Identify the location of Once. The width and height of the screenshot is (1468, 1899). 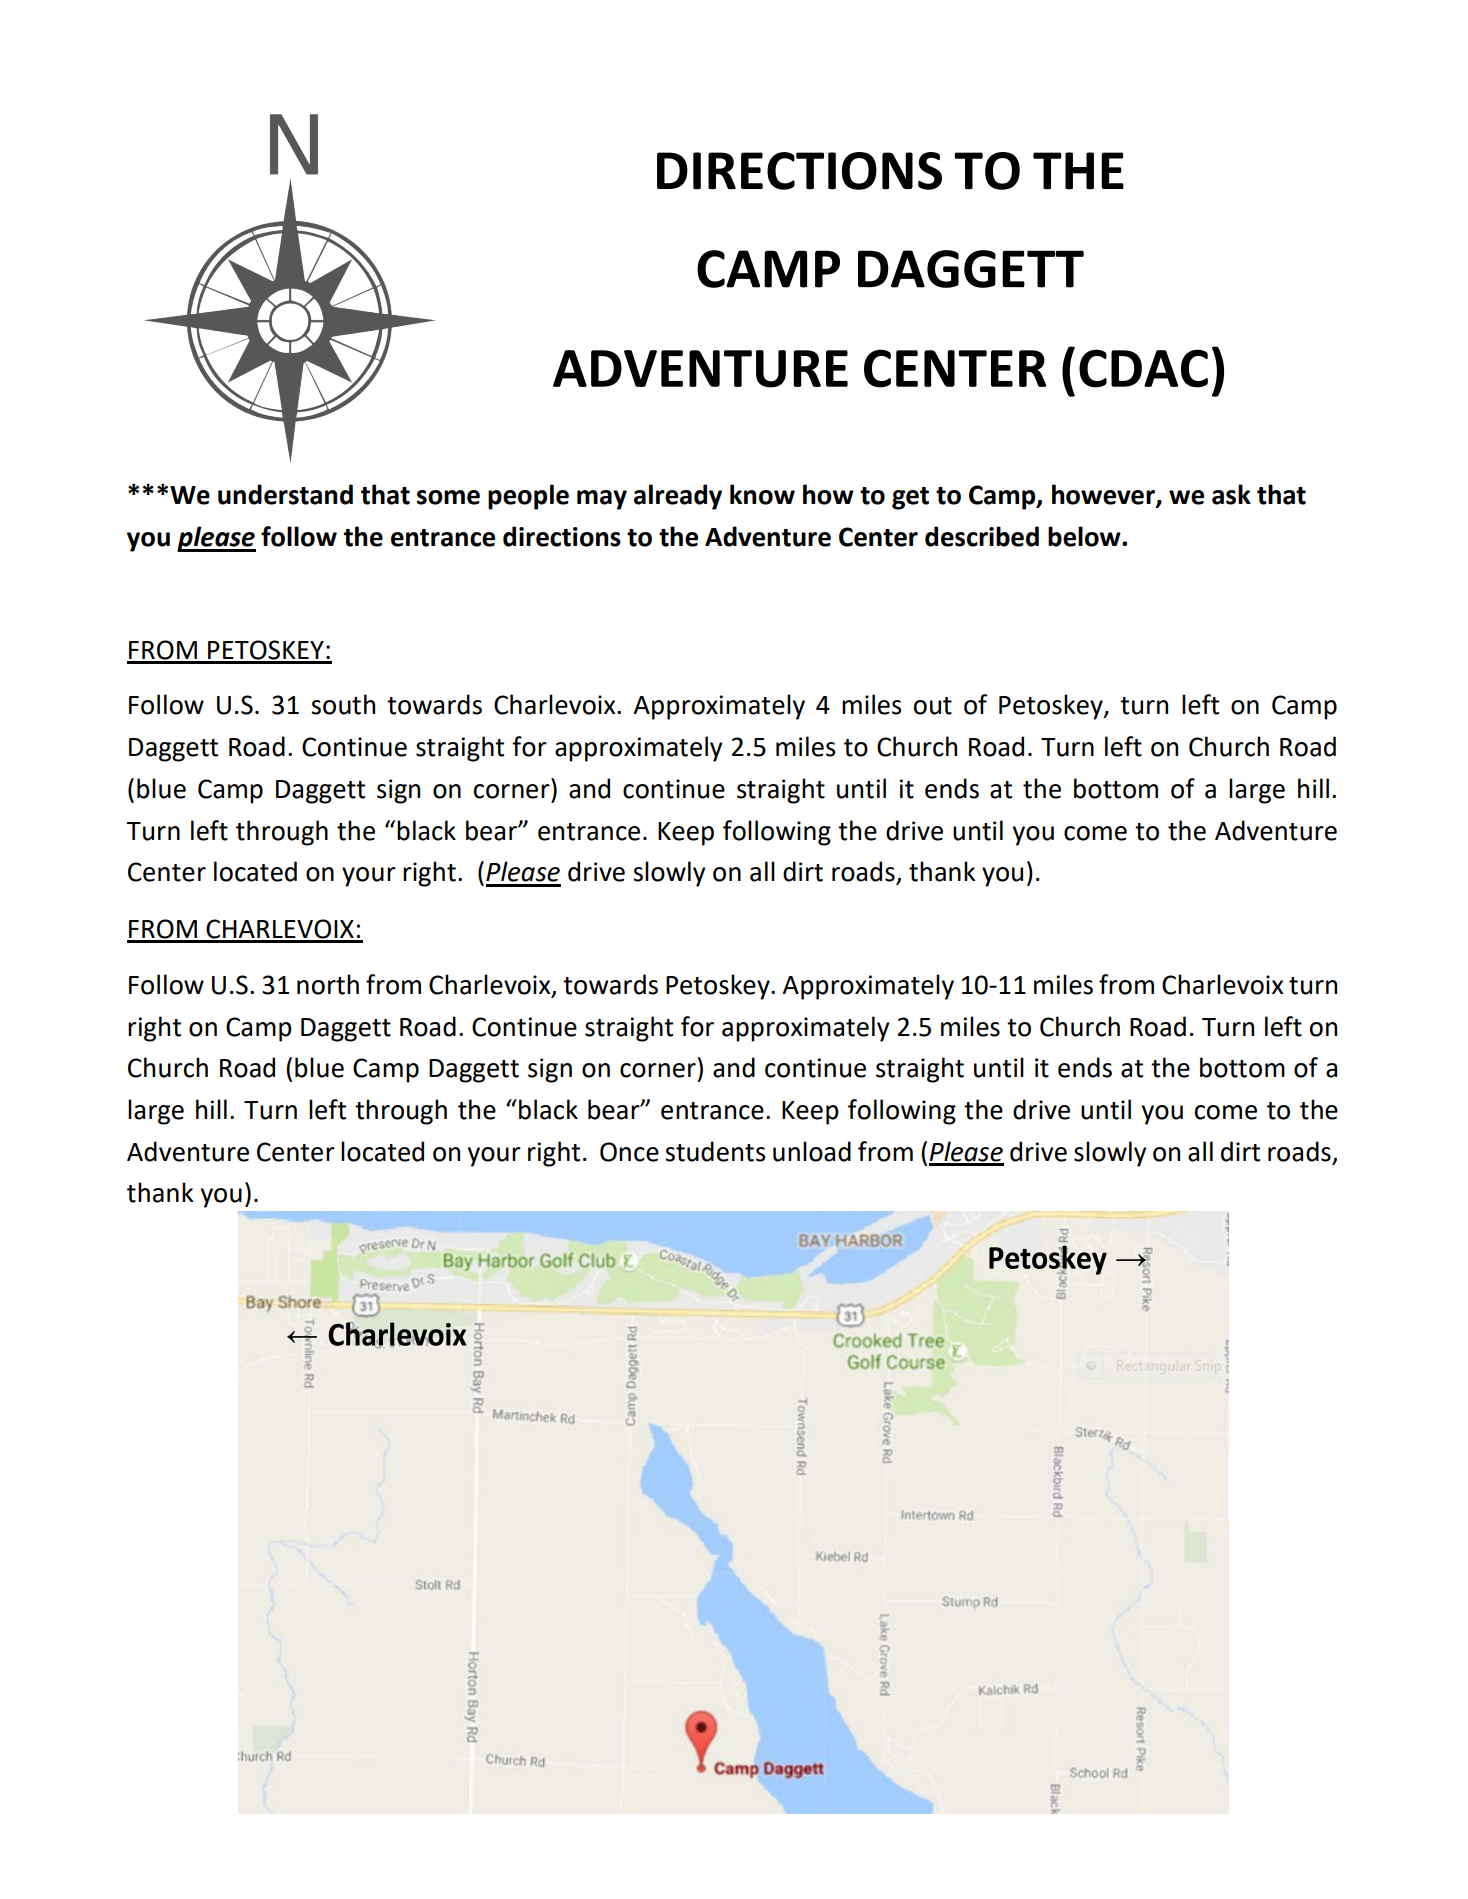
(629, 1152).
